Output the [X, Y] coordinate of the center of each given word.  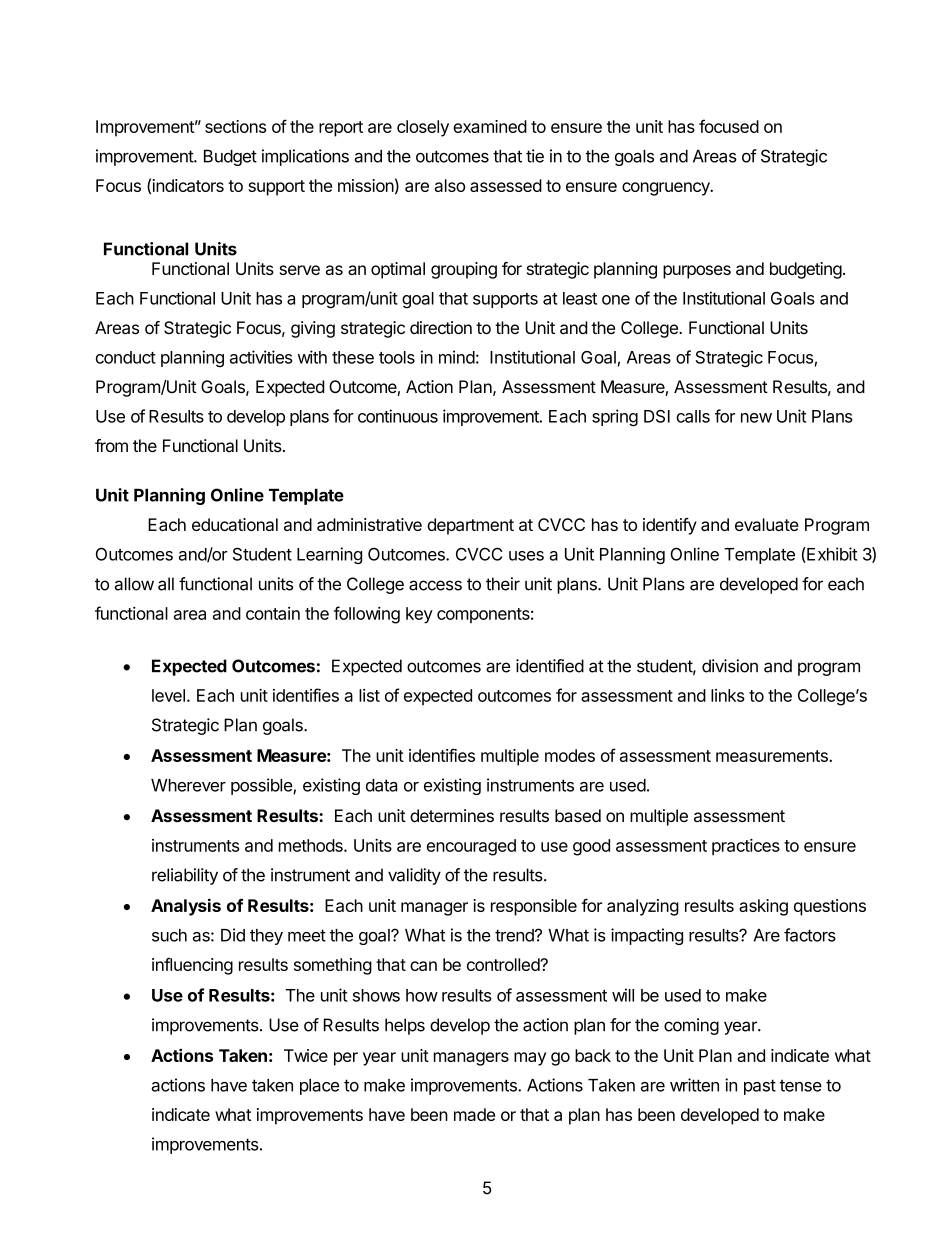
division [730, 666]
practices [746, 847]
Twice [306, 1055]
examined [490, 126]
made [474, 1114]
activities [261, 357]
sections [235, 126]
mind [457, 357]
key [419, 615]
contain [273, 613]
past [760, 1087]
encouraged [471, 847]
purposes [697, 272]
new [756, 418]
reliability [185, 876]
